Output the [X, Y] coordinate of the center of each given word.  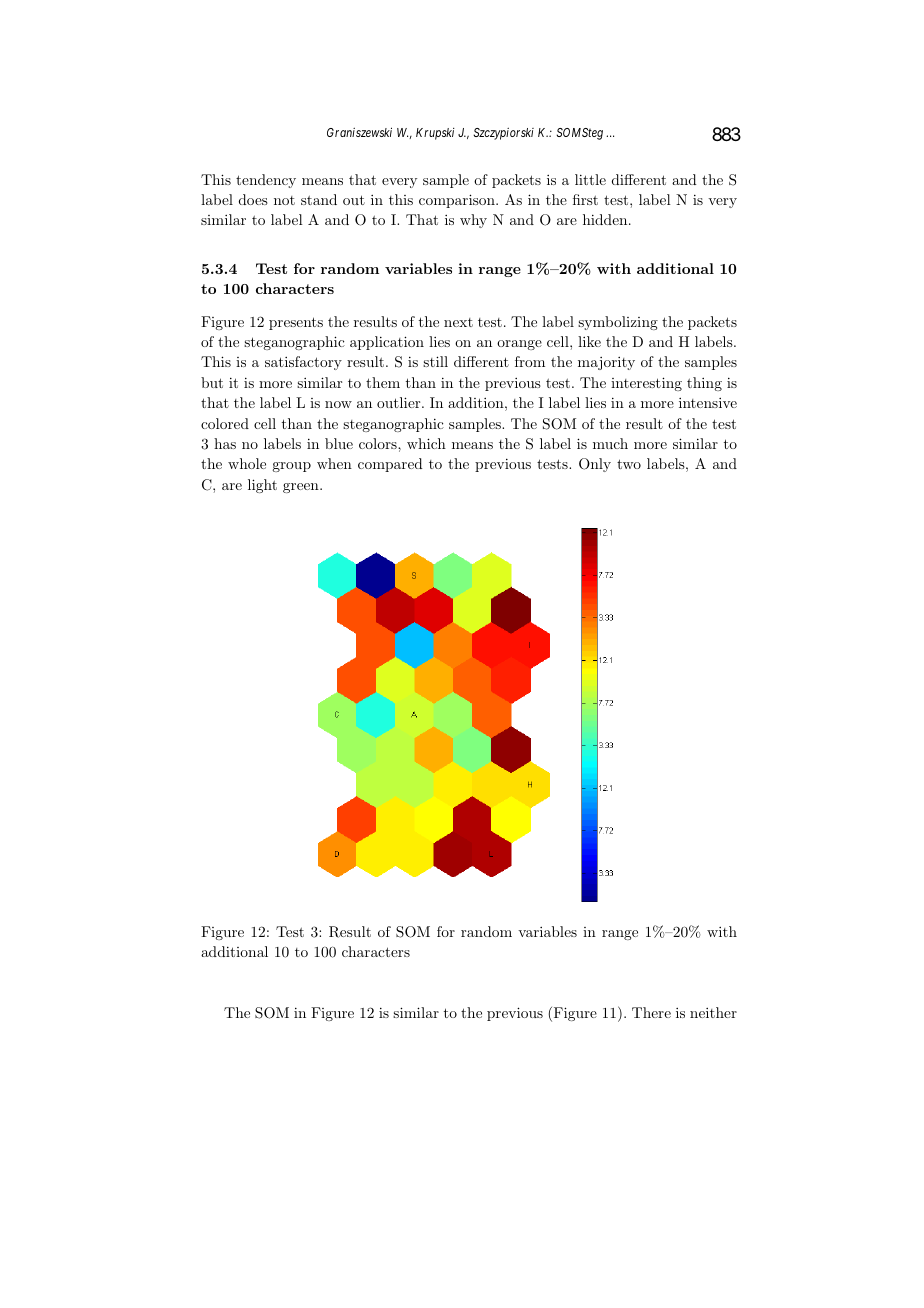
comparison [458, 201]
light [262, 486]
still [435, 361]
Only [595, 465]
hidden [606, 219]
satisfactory [303, 363]
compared [390, 465]
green [302, 488]
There [651, 1012]
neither [713, 1012]
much [610, 443]
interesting [646, 384]
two [629, 464]
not [284, 200]
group [291, 467]
